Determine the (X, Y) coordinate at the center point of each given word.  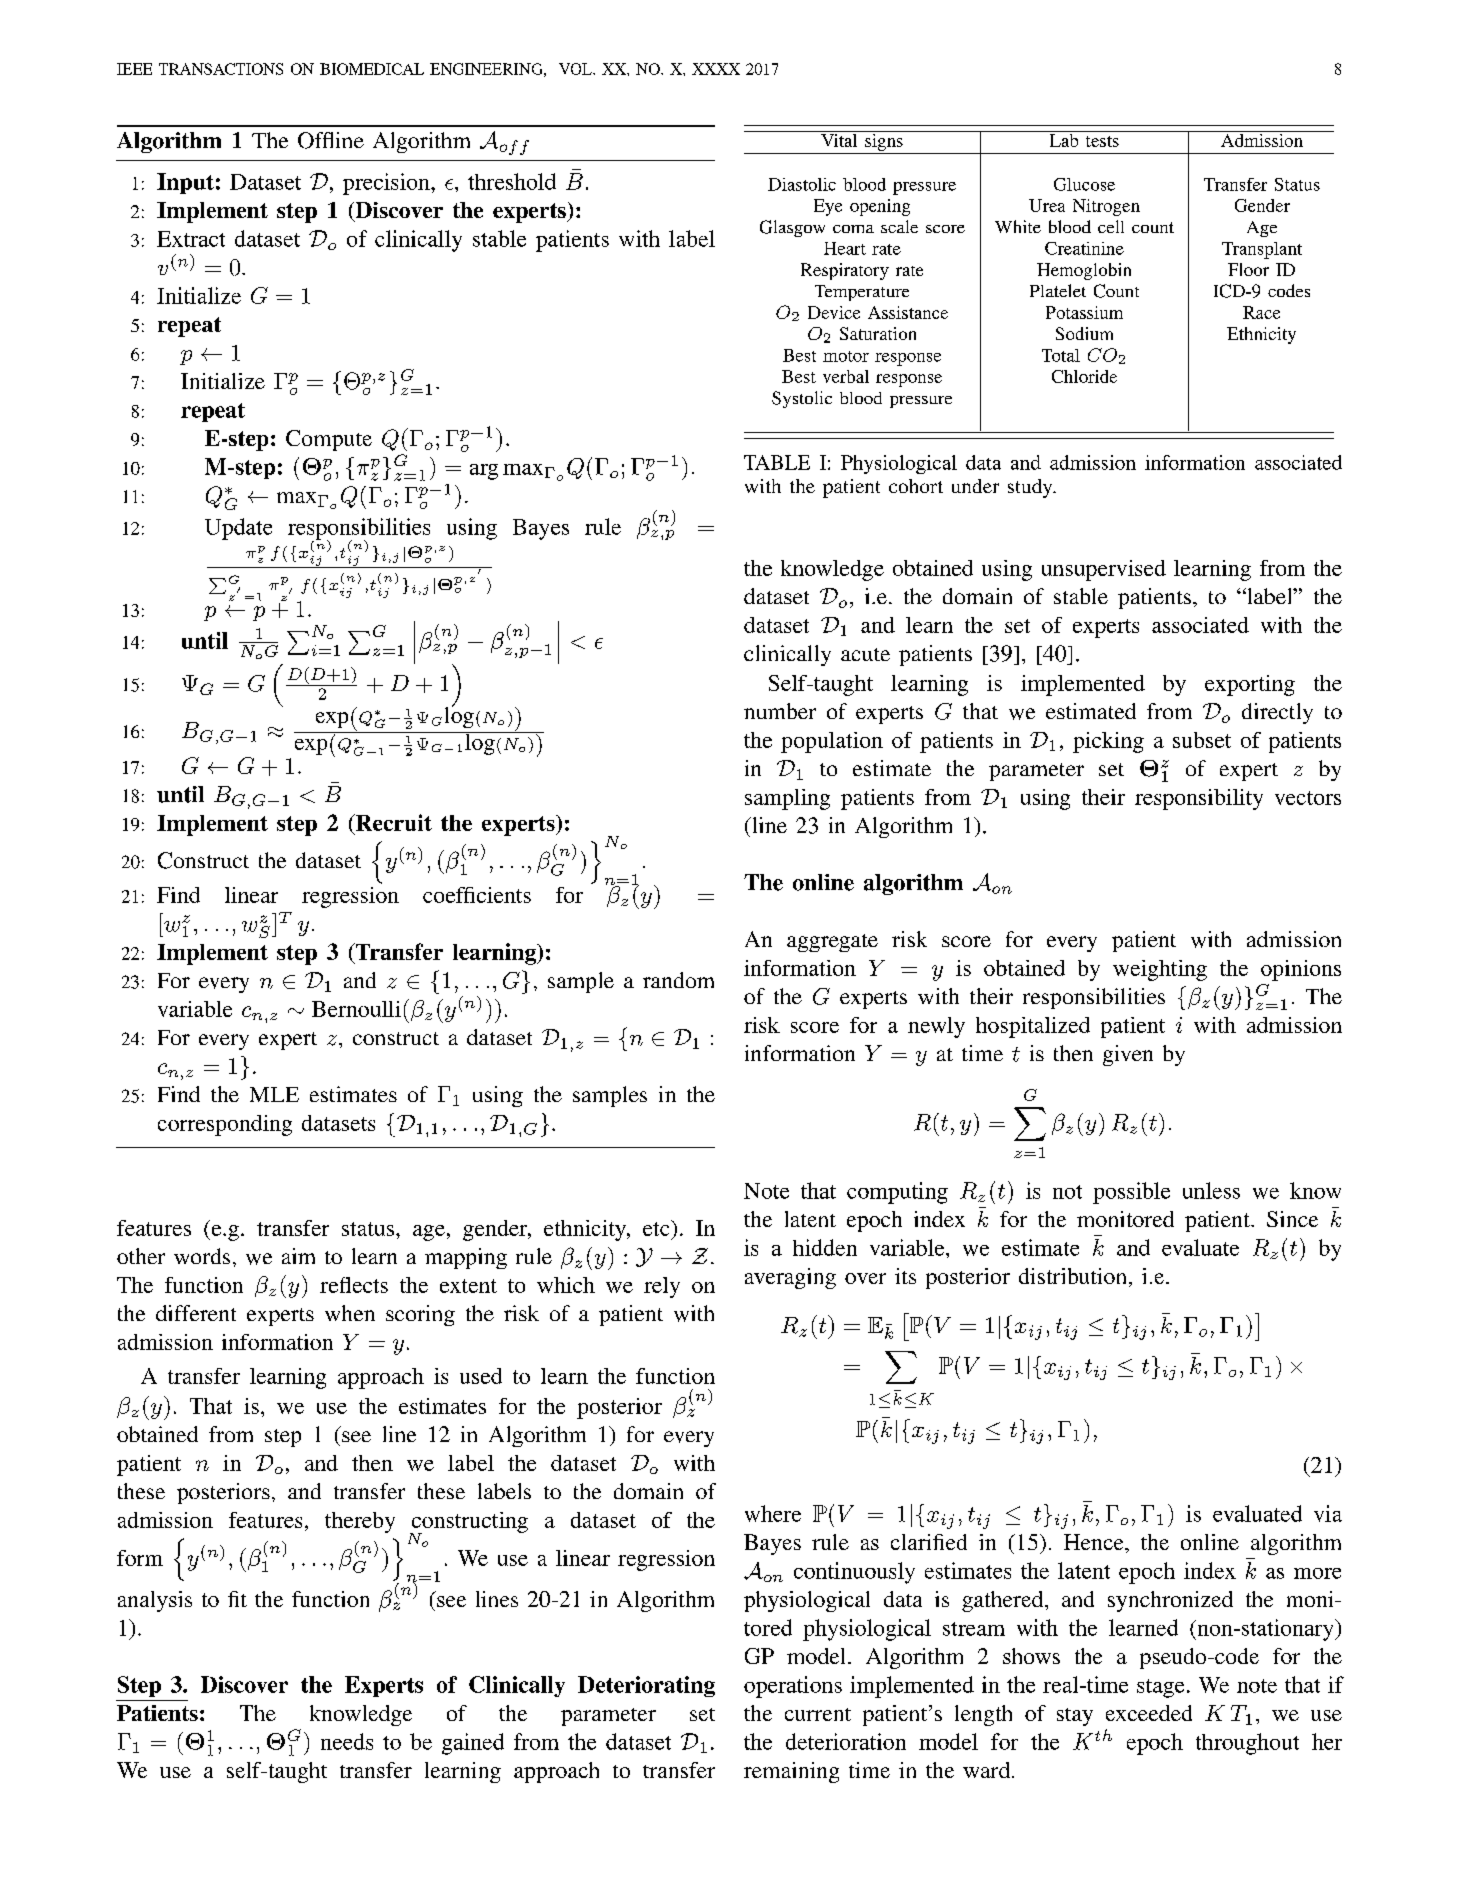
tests (1102, 141)
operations (793, 1687)
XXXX (716, 69)
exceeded (1149, 1713)
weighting (1160, 970)
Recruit (392, 822)
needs (347, 1741)
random (678, 980)
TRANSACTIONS (221, 69)
